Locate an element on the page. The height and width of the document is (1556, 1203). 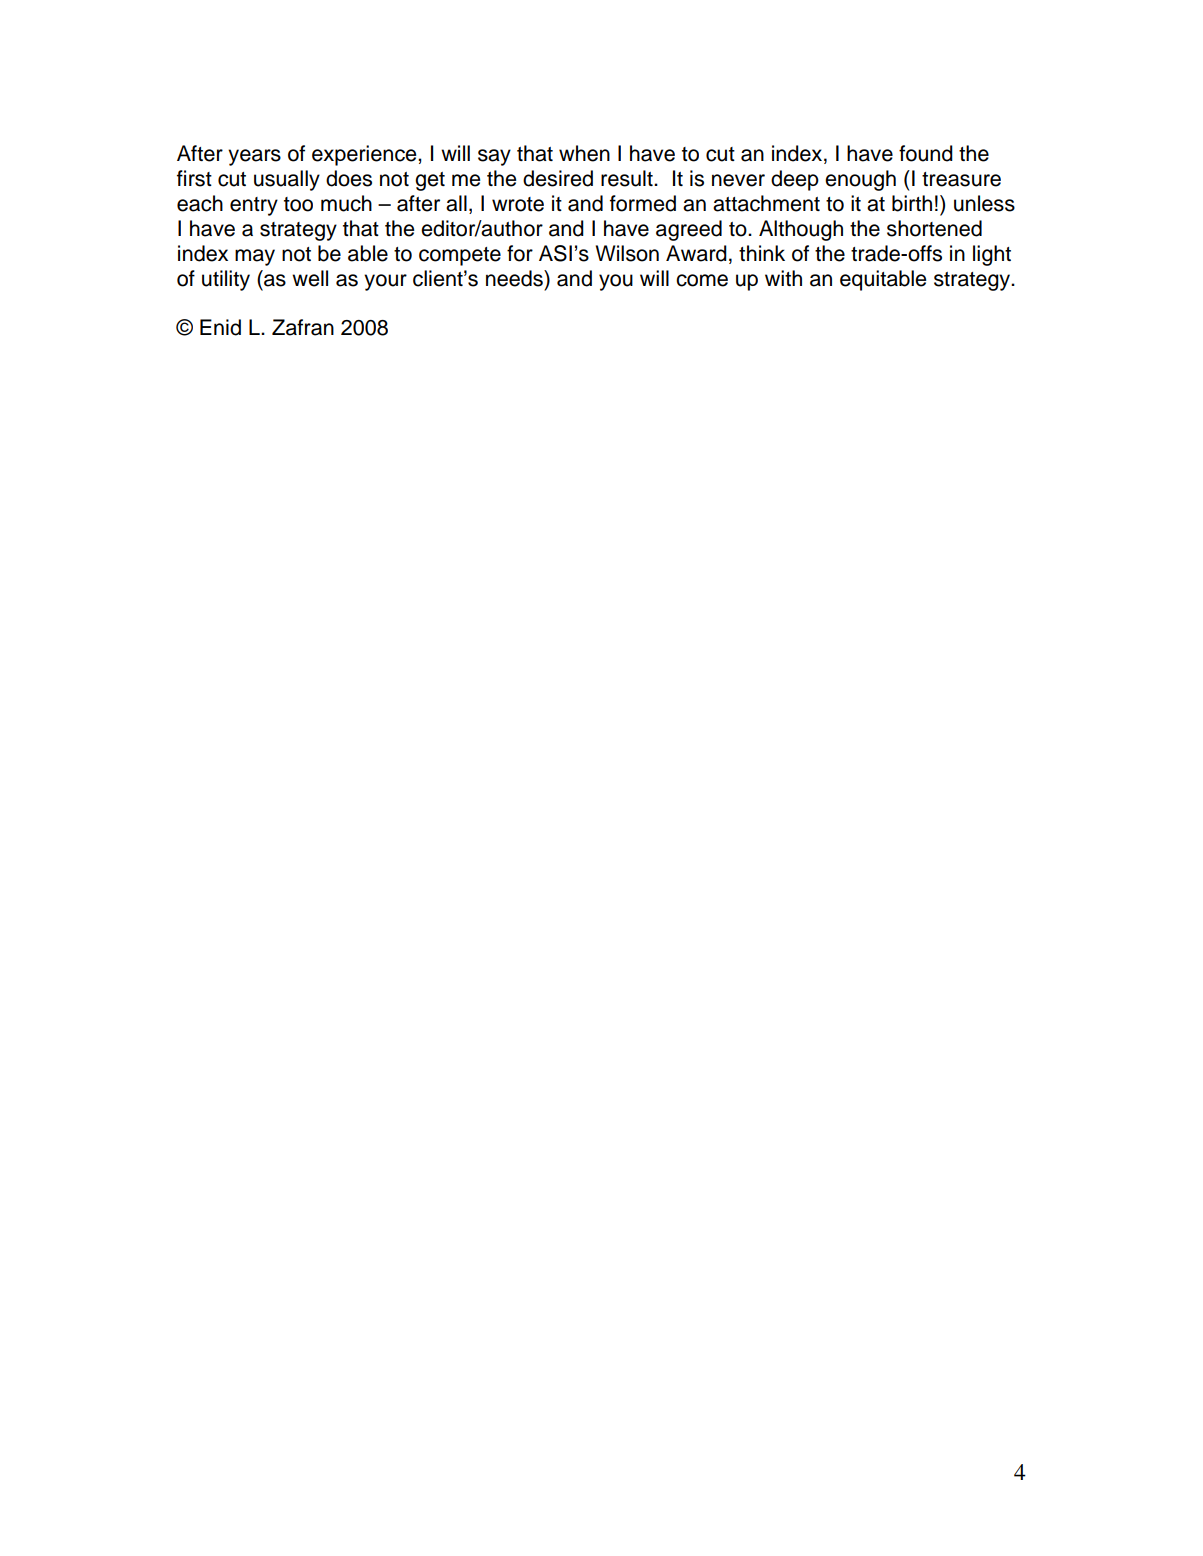
come is located at coordinates (702, 280).
